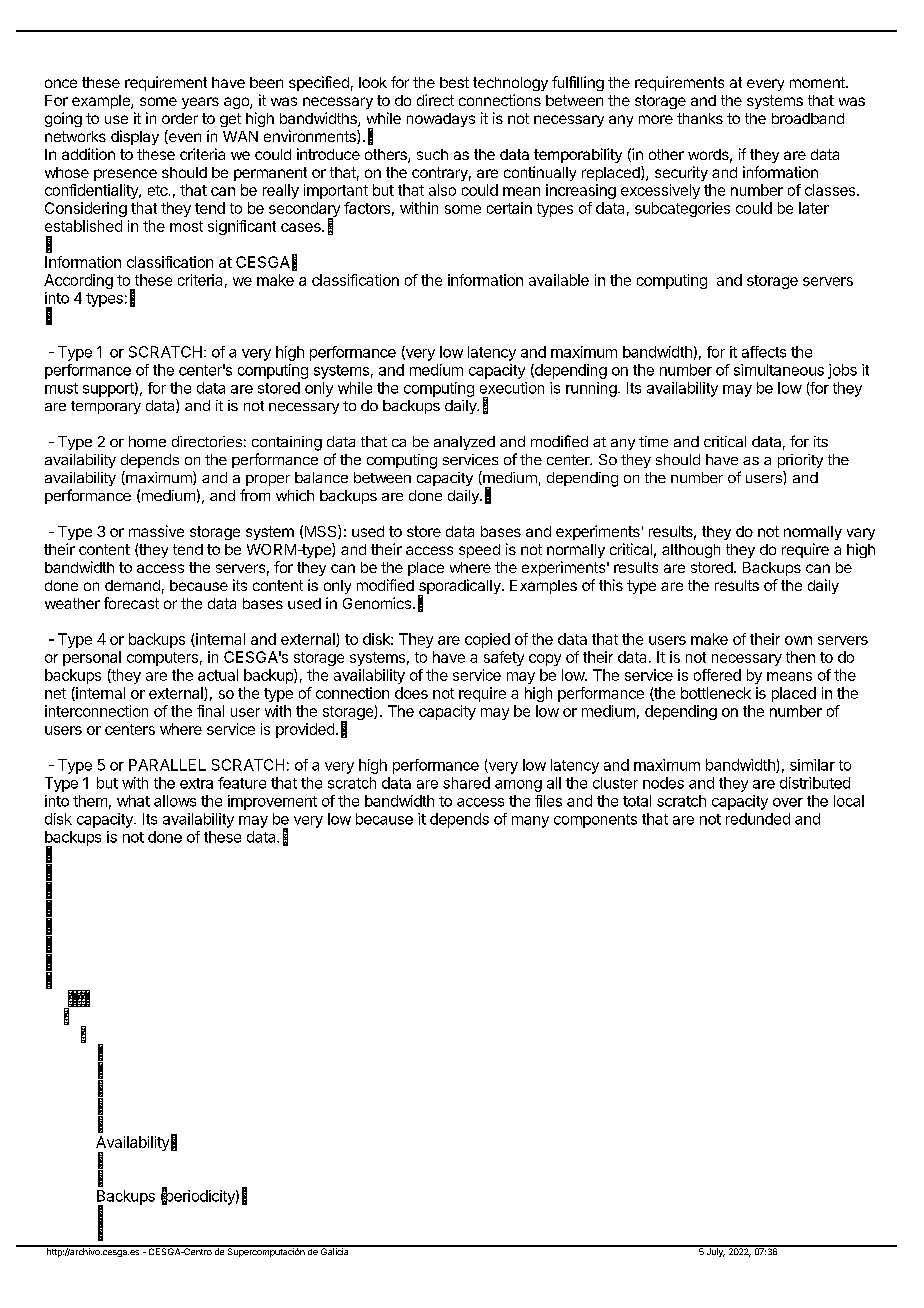 The image size is (924, 1308). I want to click on safety, so click(504, 658).
